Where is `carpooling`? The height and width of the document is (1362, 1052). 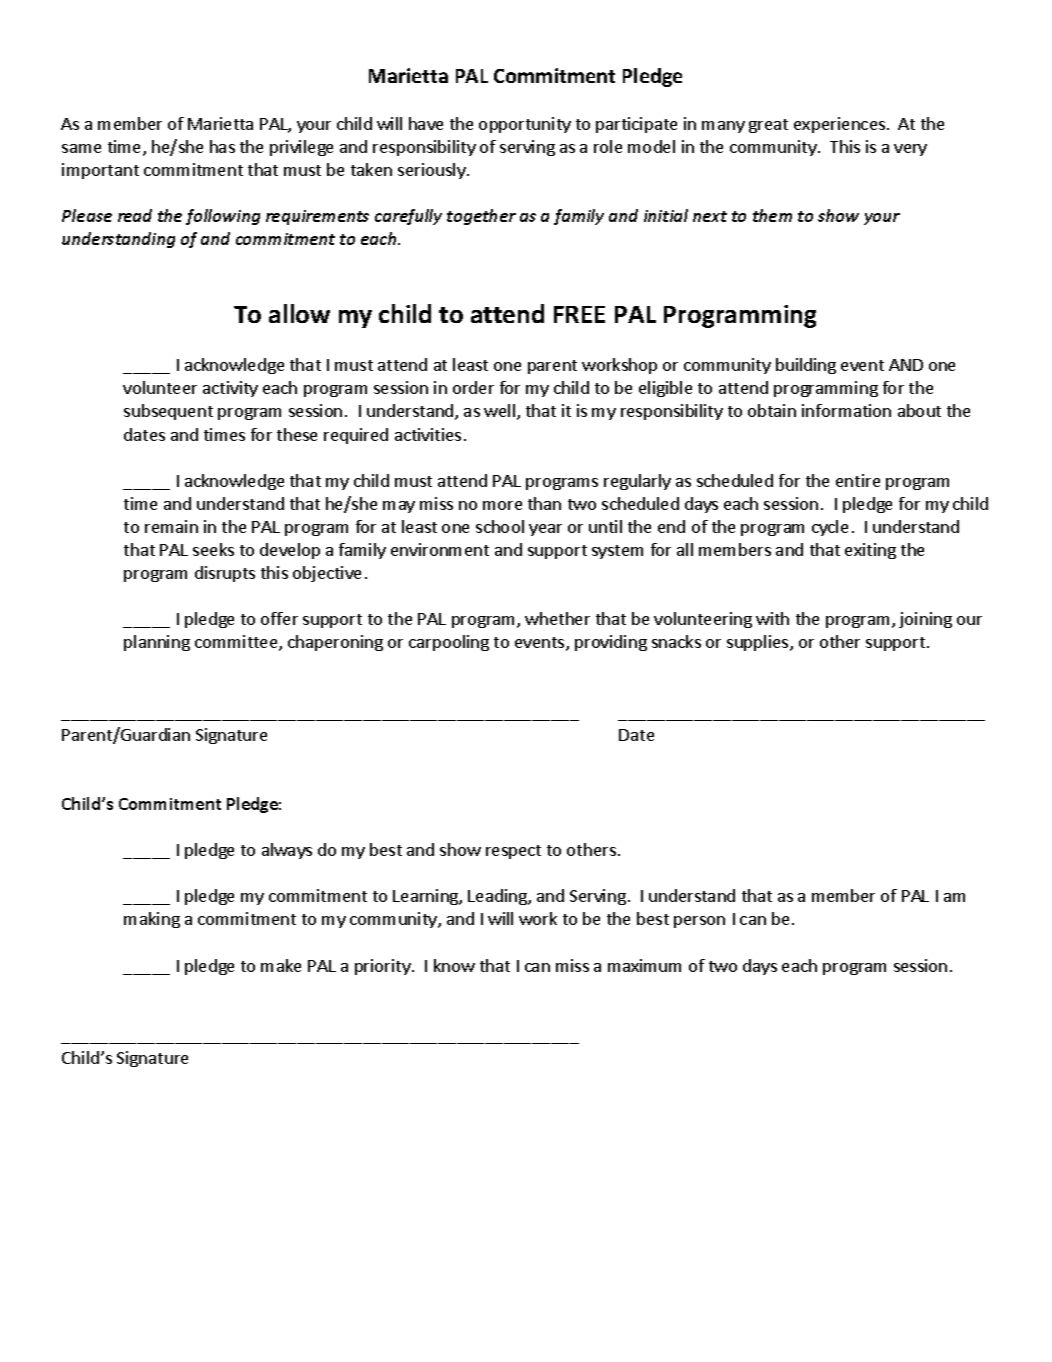 carpooling is located at coordinates (449, 643).
